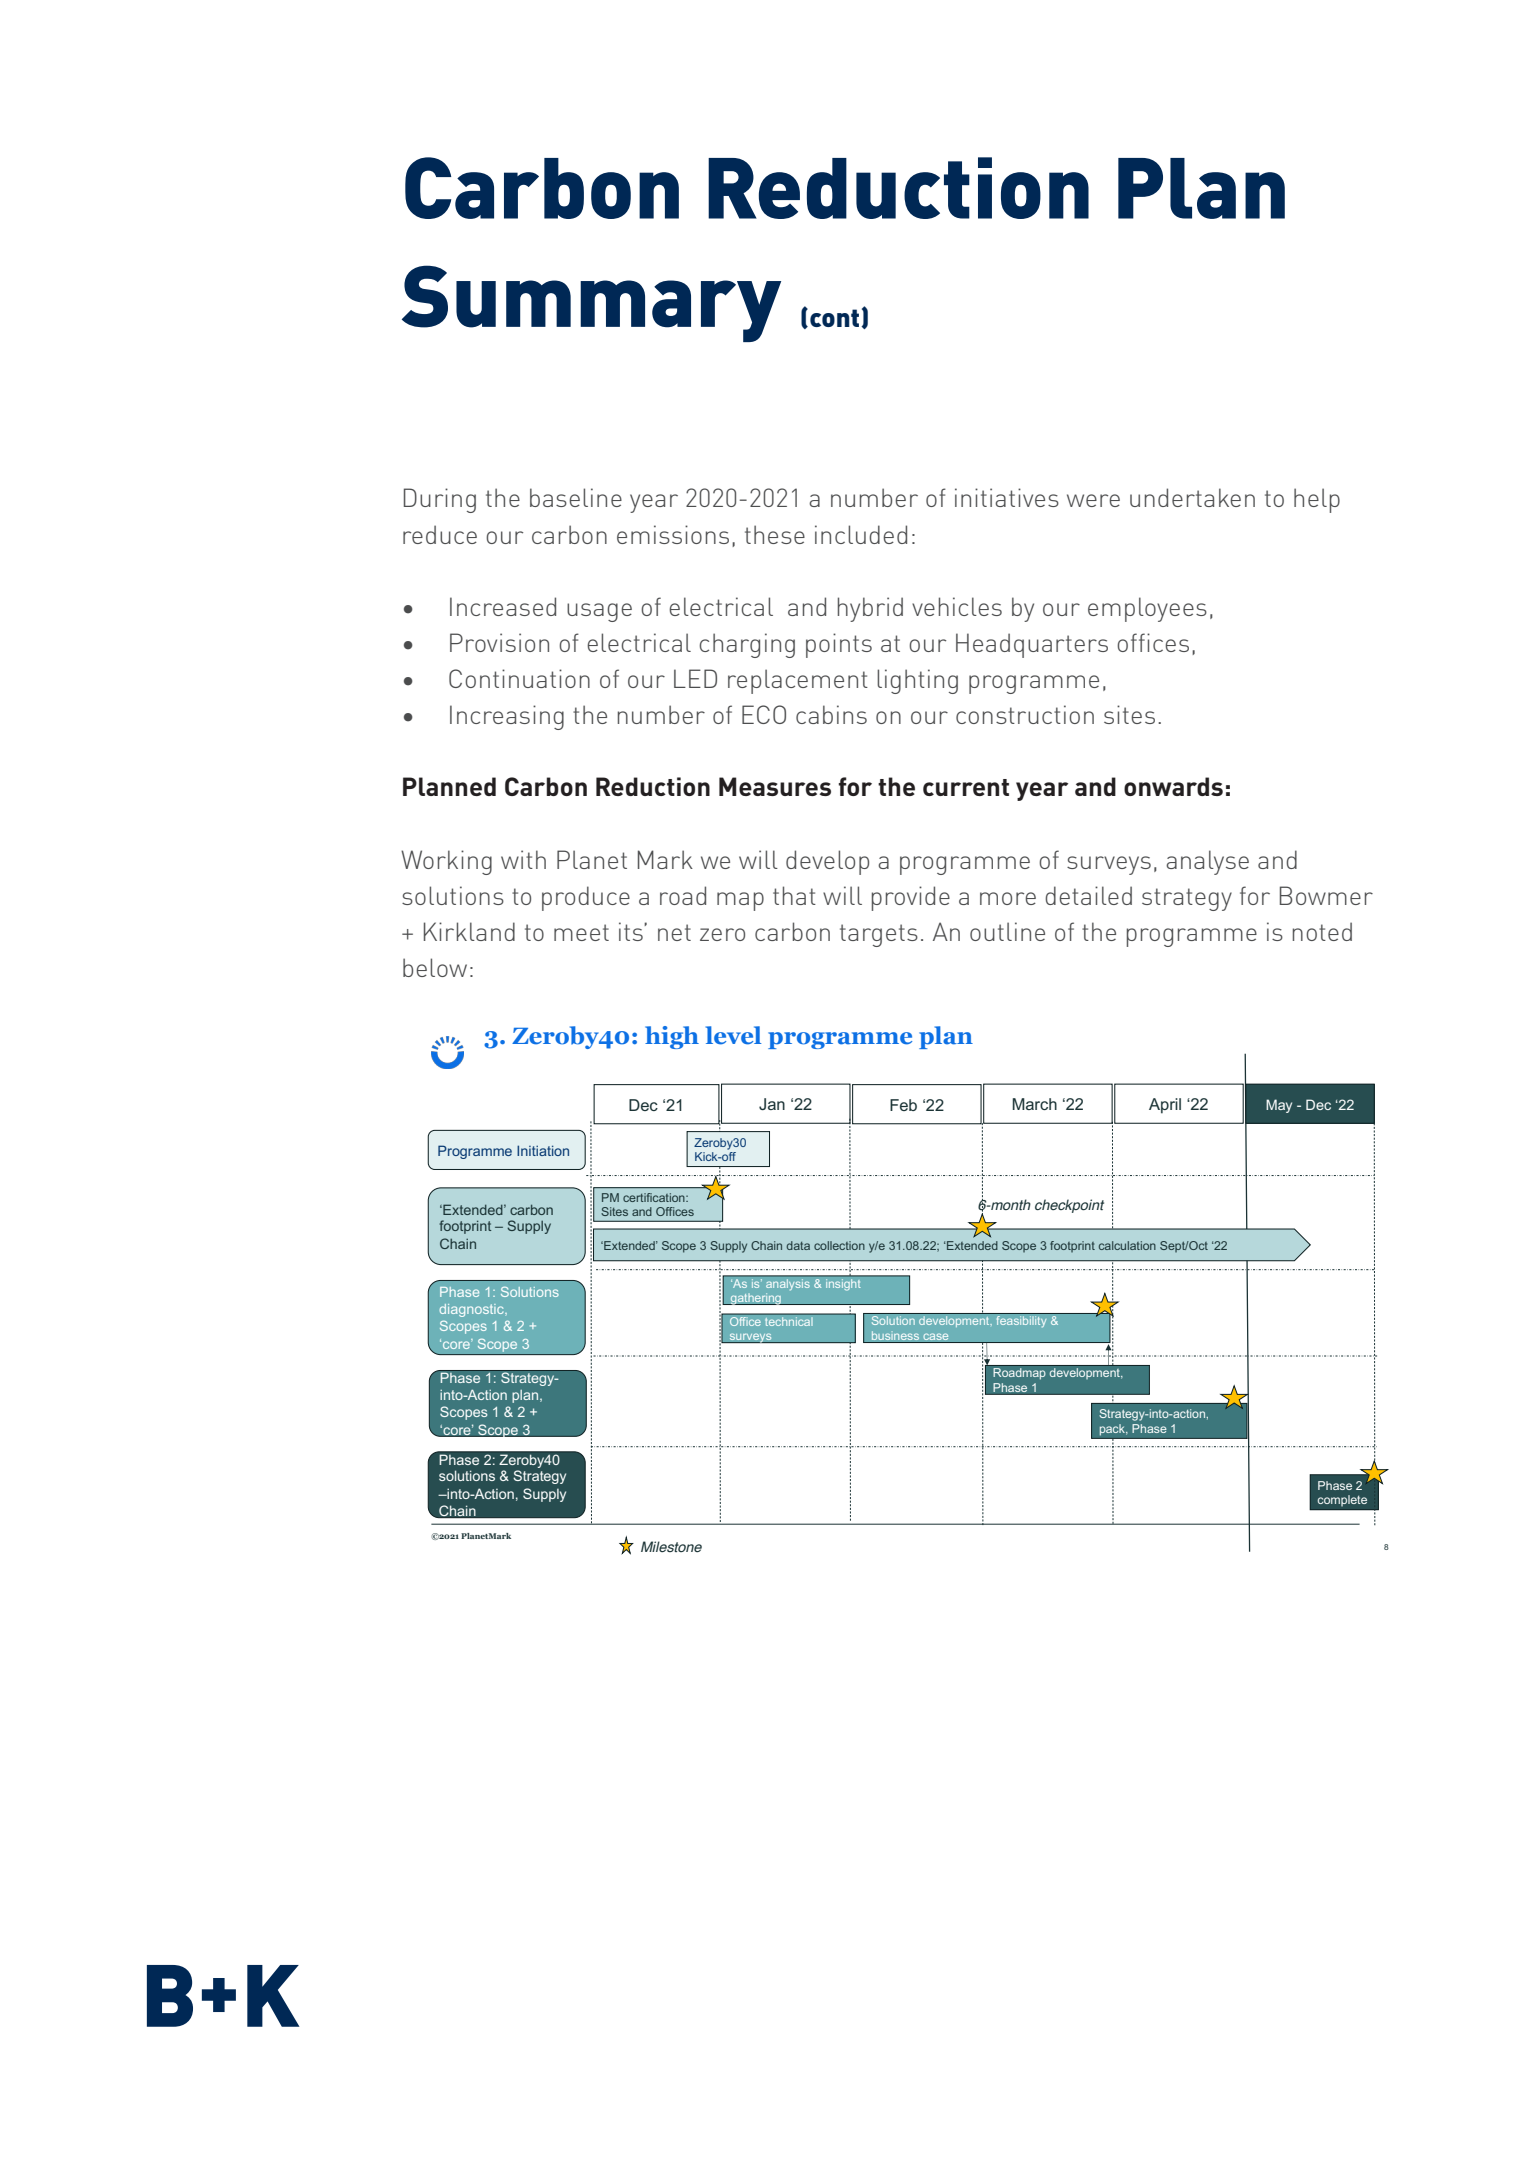  I want to click on current, so click(966, 787).
